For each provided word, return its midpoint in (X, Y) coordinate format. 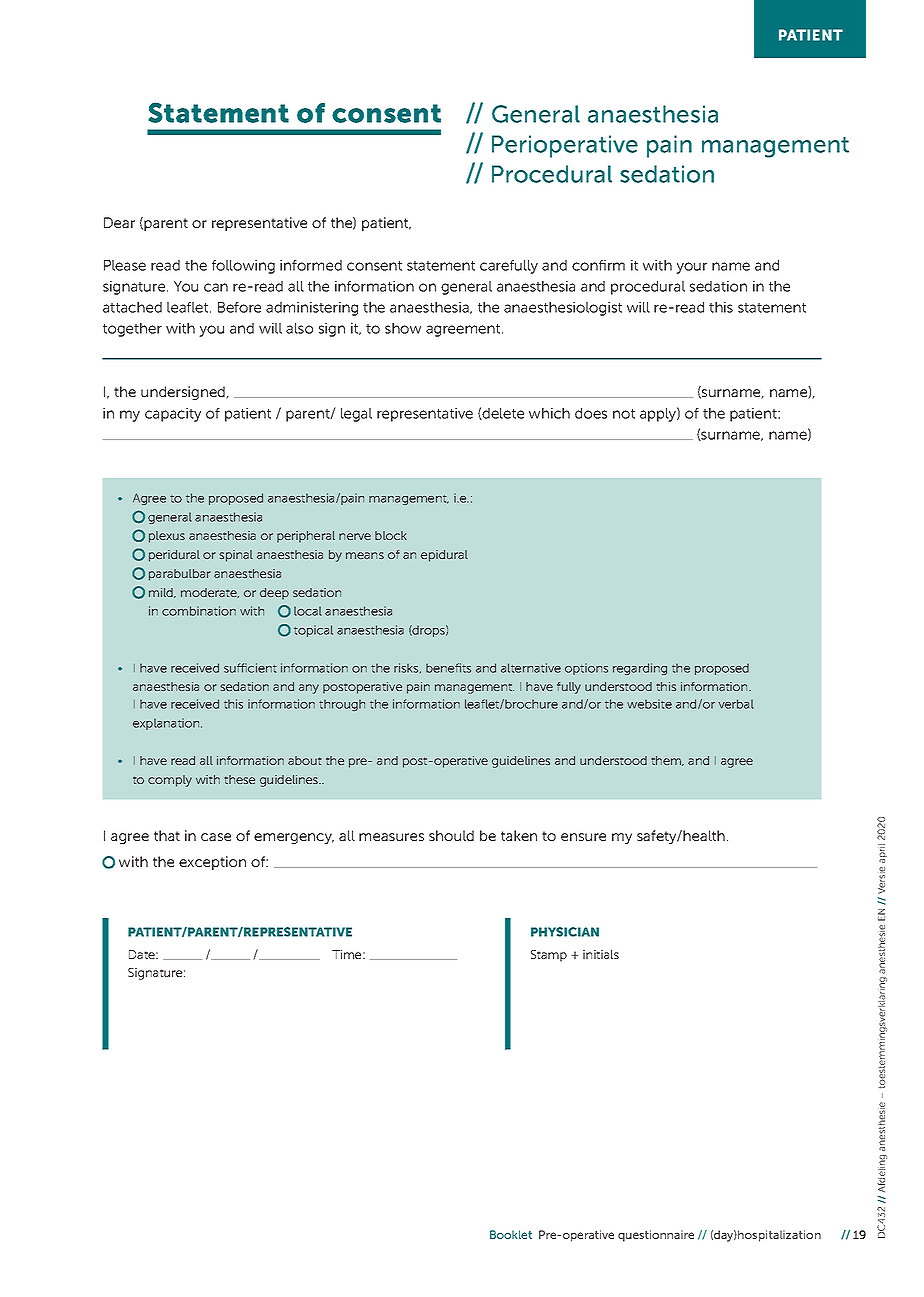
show (403, 328)
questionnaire (656, 1236)
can (216, 287)
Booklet (511, 1234)
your (691, 268)
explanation (167, 724)
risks (407, 668)
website (649, 704)
